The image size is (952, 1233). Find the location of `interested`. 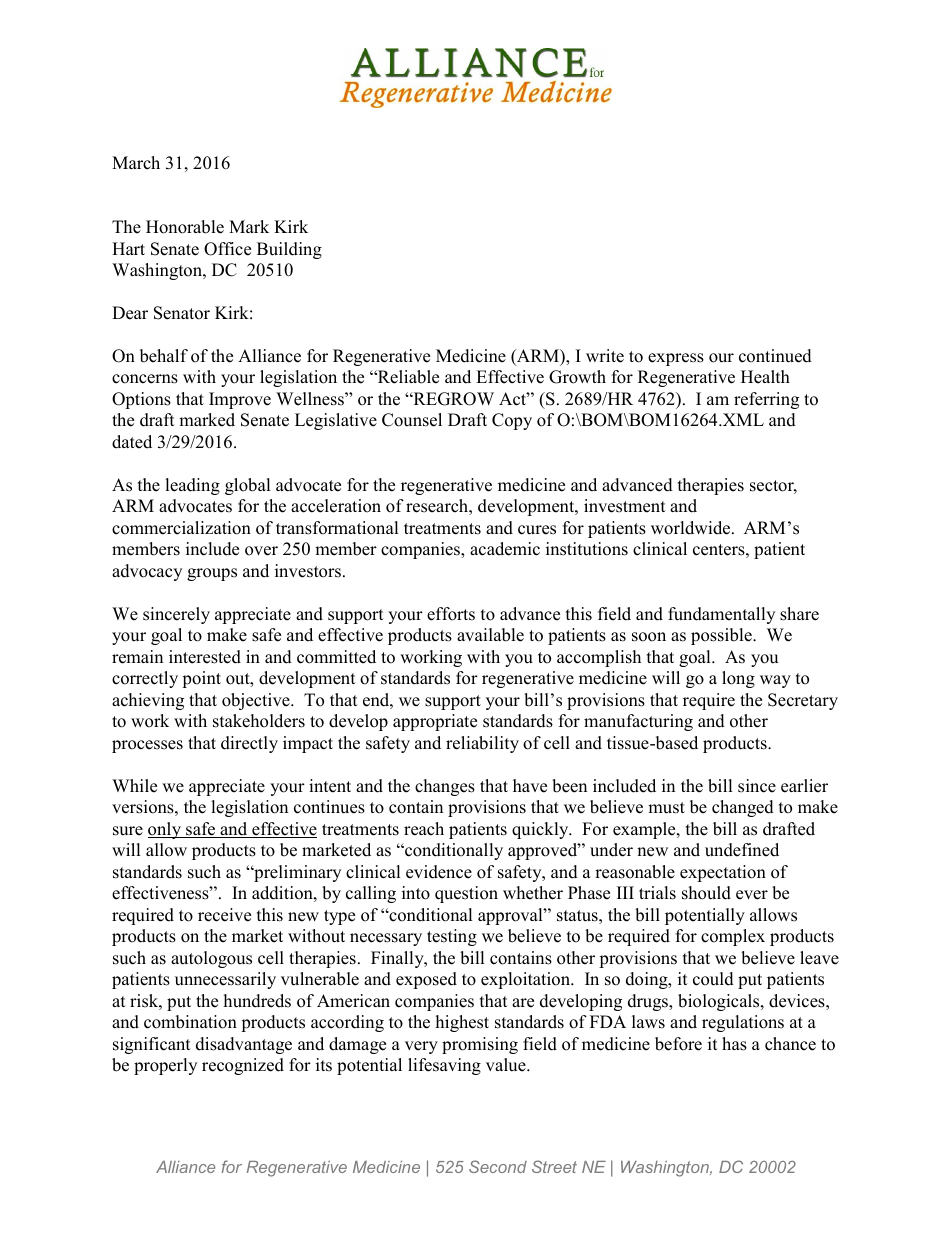

interested is located at coordinates (205, 657).
